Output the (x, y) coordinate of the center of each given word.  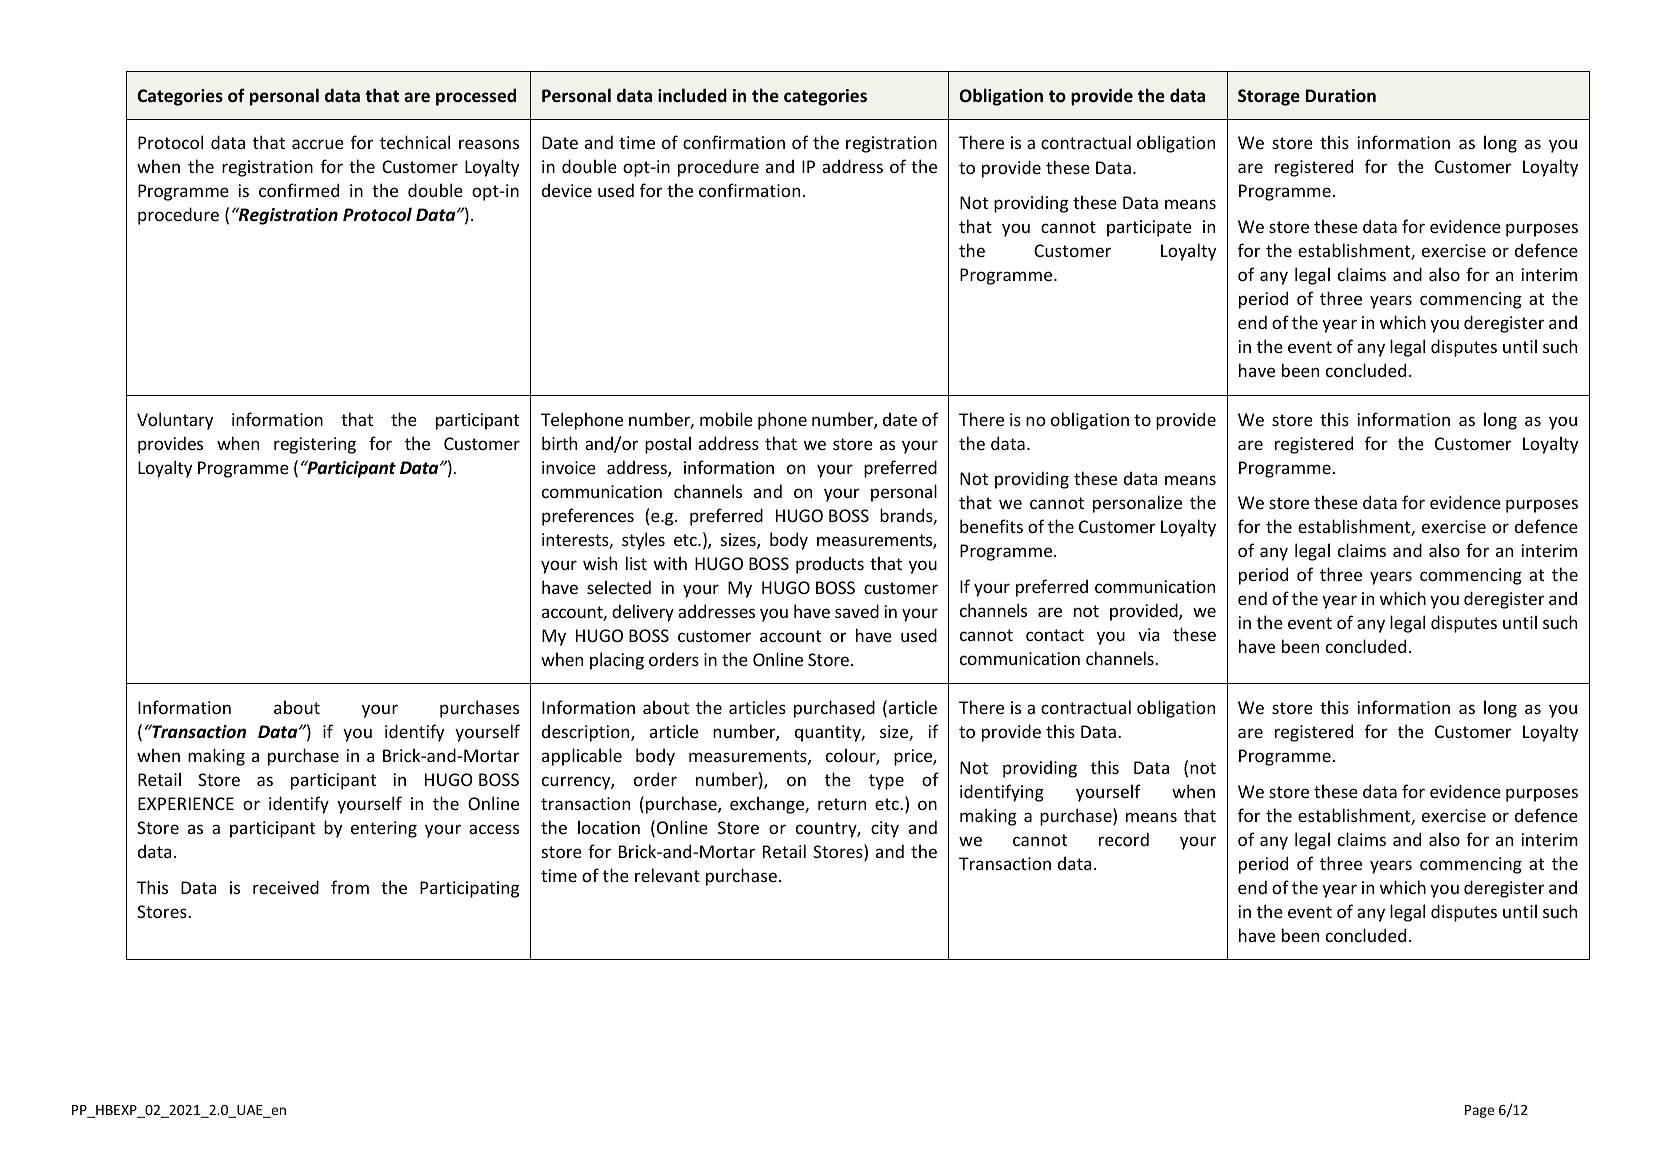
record (1124, 839)
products (830, 565)
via (1148, 634)
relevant (667, 875)
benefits (991, 526)
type (886, 782)
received (286, 887)
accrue (318, 144)
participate (1149, 228)
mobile (726, 419)
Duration (1341, 95)
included (692, 95)
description (587, 733)
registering (315, 445)
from (350, 887)
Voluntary (175, 421)
